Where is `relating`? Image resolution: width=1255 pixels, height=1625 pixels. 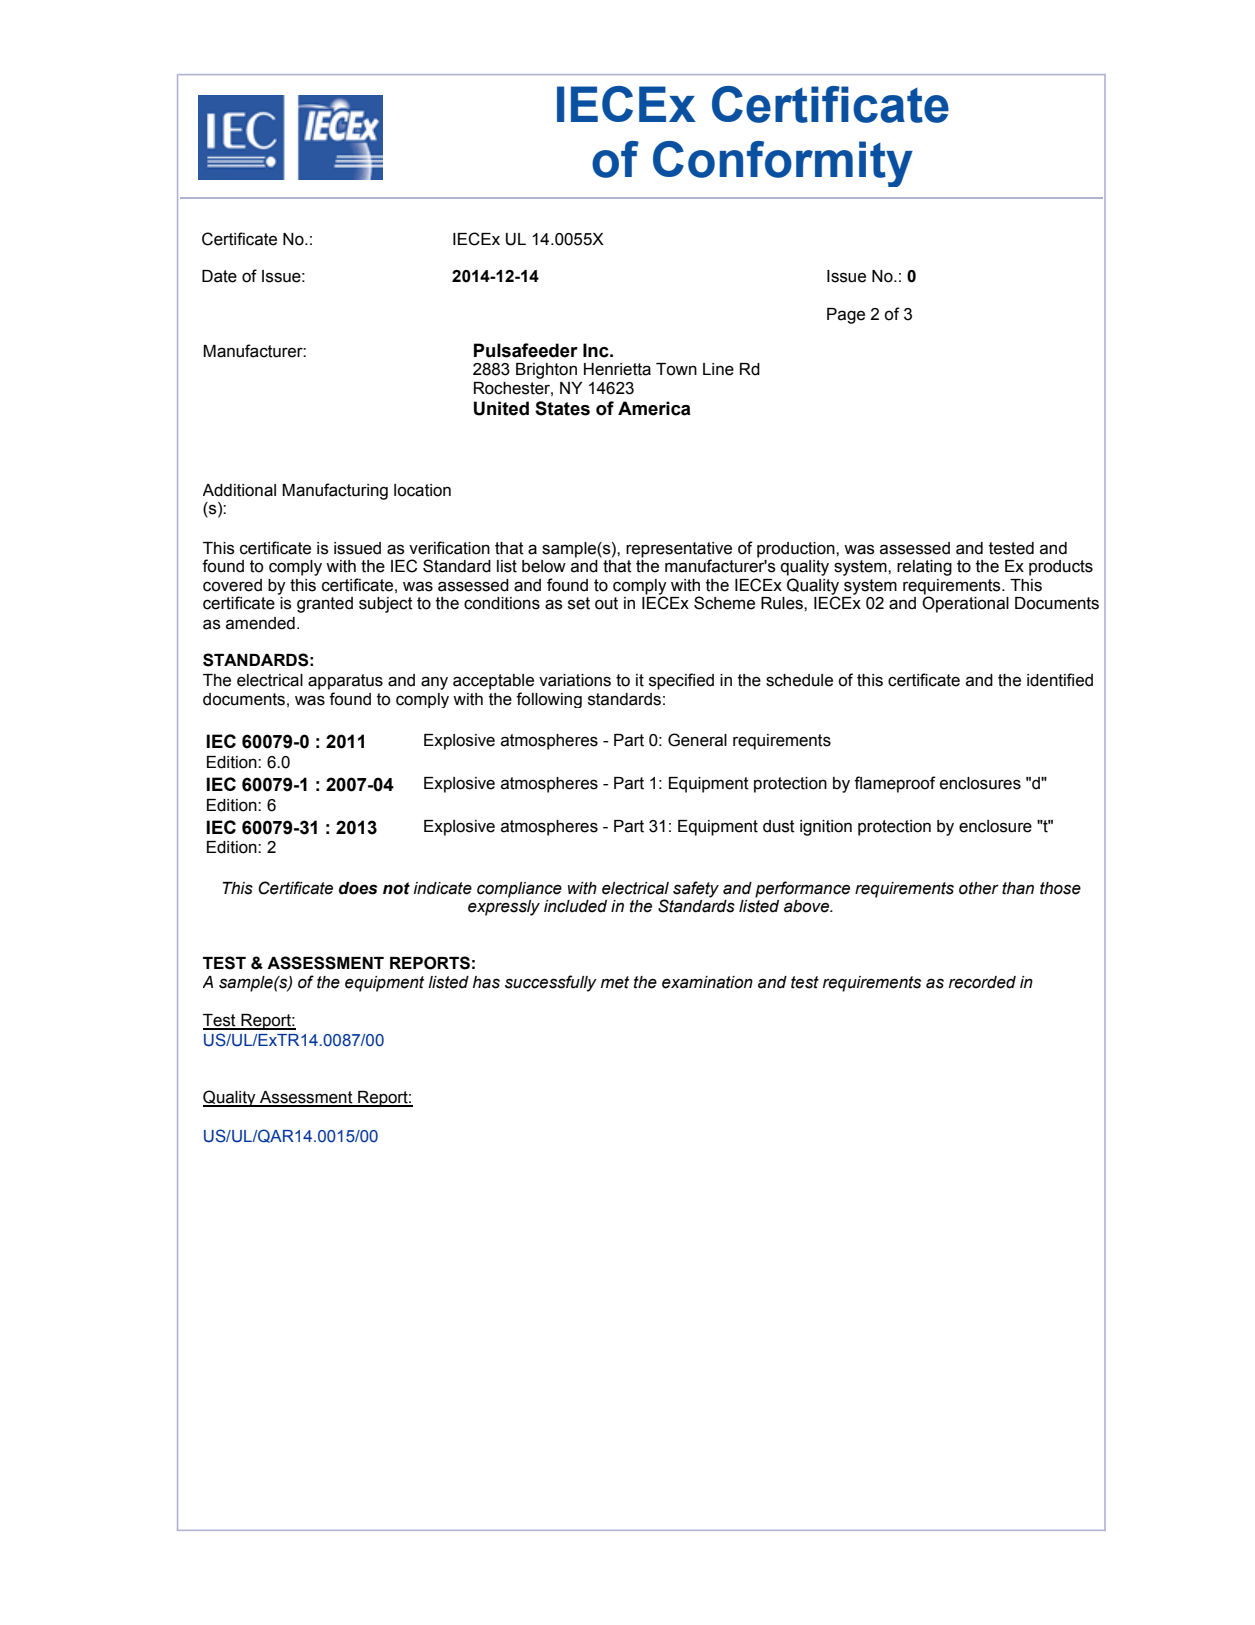
relating is located at coordinates (924, 568).
